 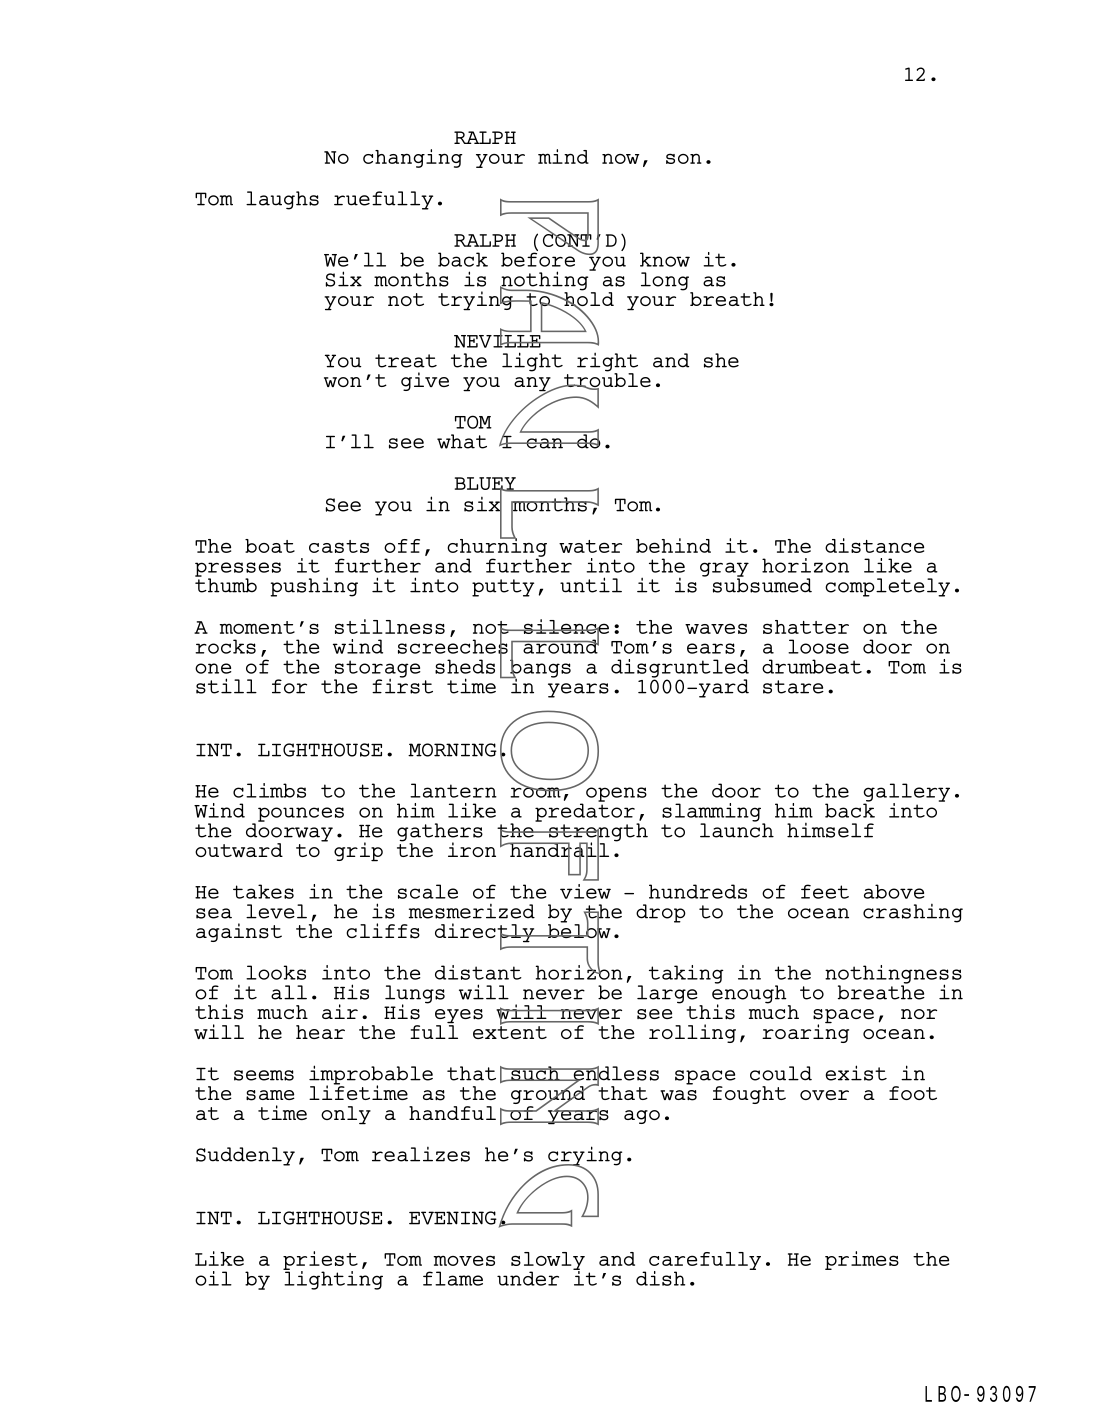 What do you see at coordinates (874, 545) in the screenshot?
I see `distance` at bounding box center [874, 545].
